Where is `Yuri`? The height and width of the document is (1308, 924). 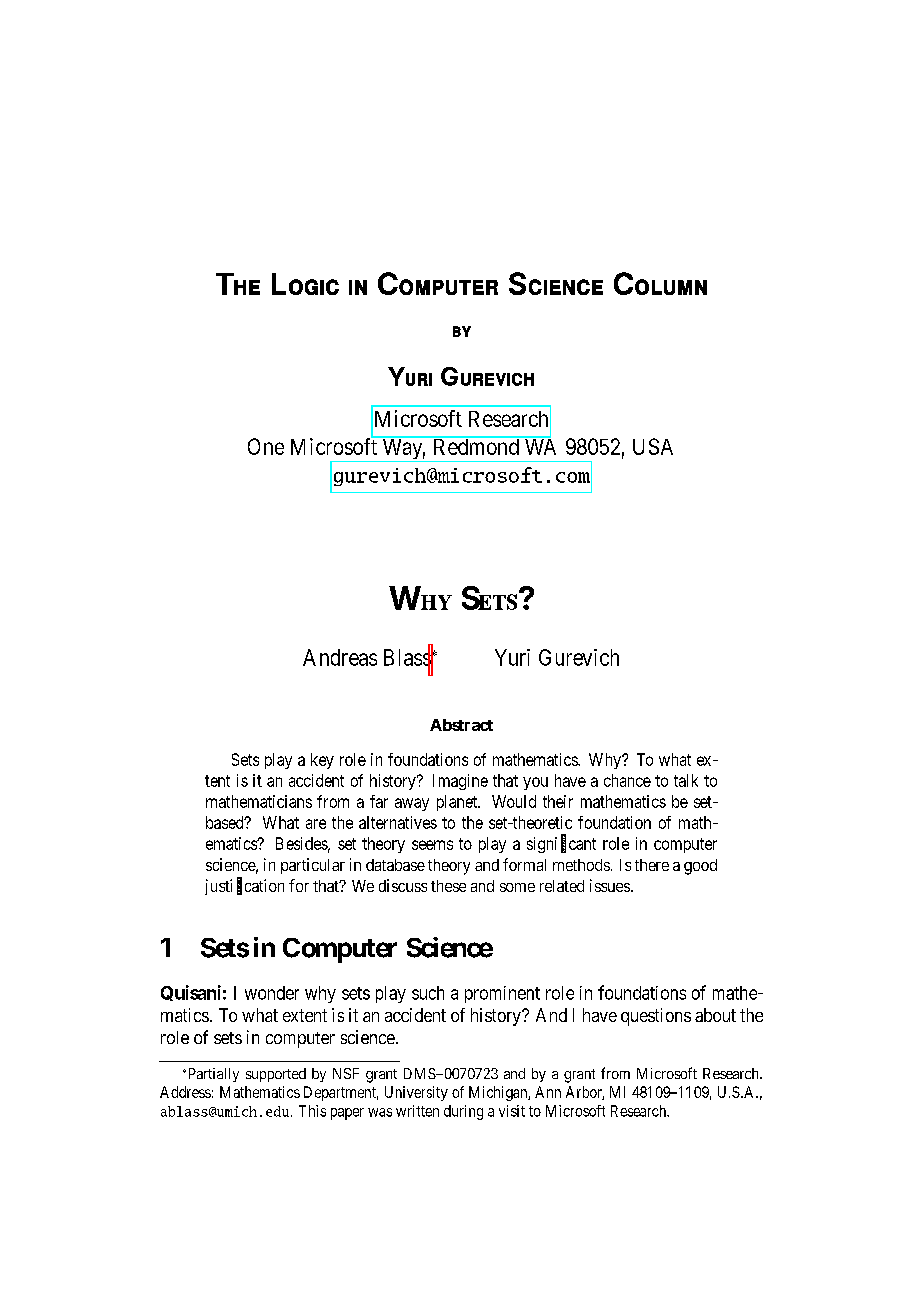
Yuri is located at coordinates (512, 657).
